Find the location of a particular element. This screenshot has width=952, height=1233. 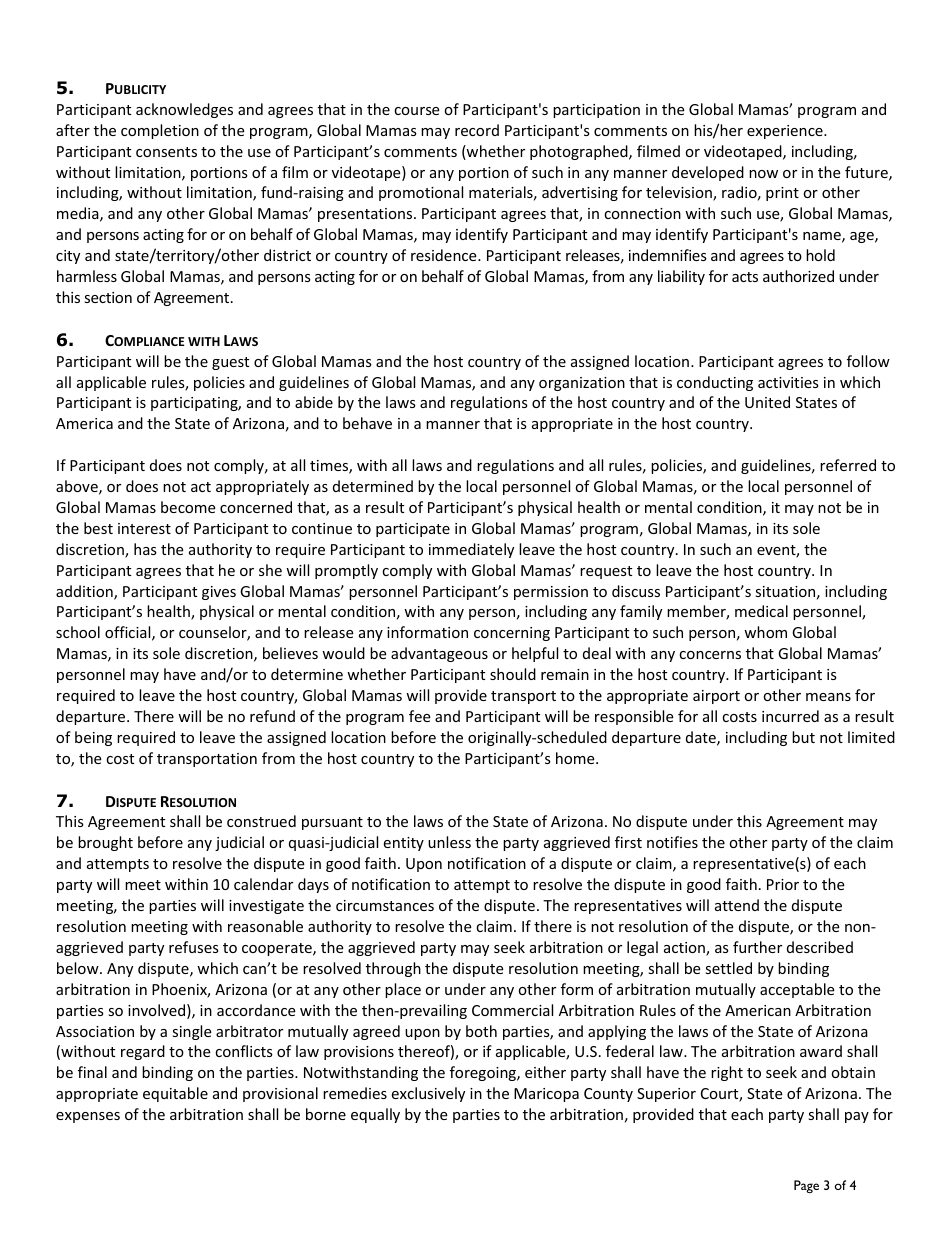

Page is located at coordinates (806, 1186).
